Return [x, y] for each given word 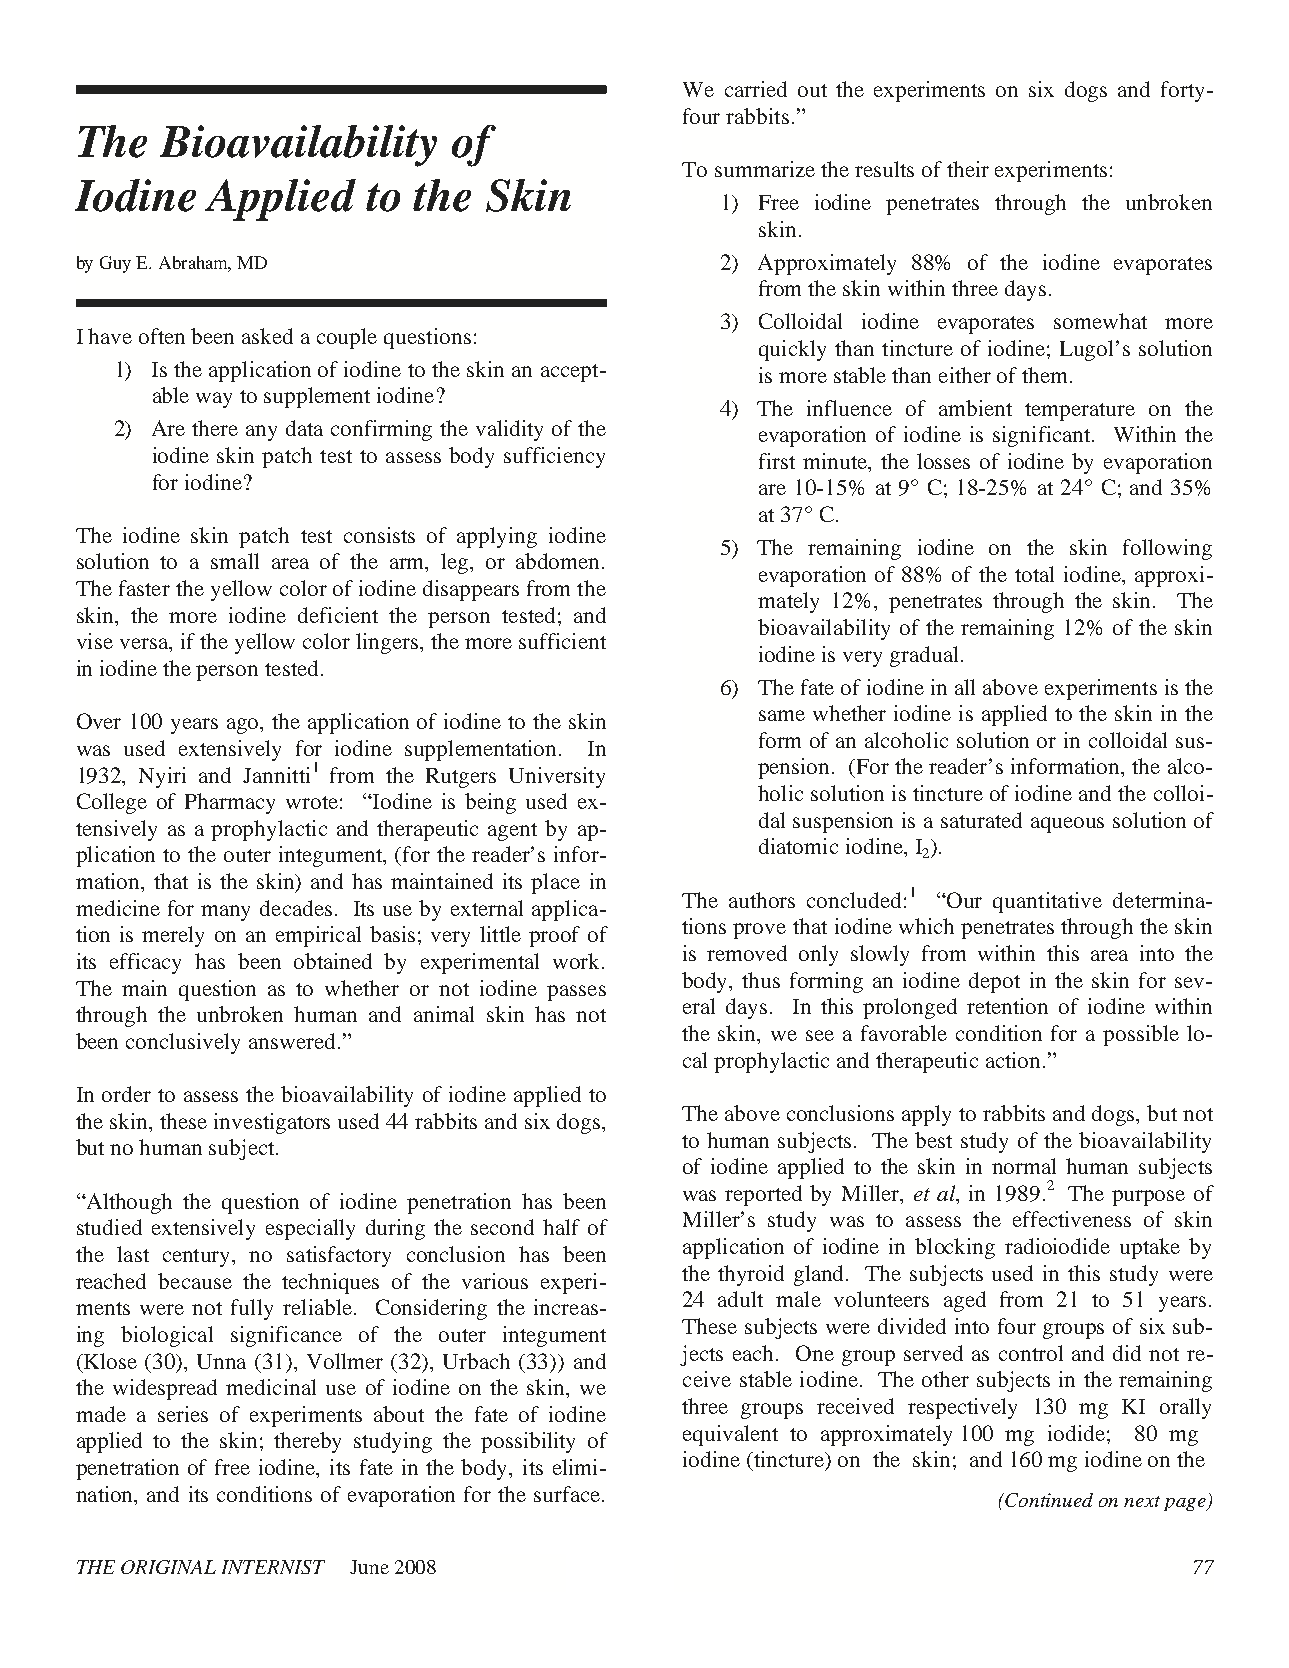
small [235, 561]
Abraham [195, 264]
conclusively [183, 1043]
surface [568, 1494]
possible [1141, 1035]
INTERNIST [273, 1567]
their [968, 169]
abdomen [559, 561]
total [1034, 574]
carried [756, 89]
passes [576, 993]
